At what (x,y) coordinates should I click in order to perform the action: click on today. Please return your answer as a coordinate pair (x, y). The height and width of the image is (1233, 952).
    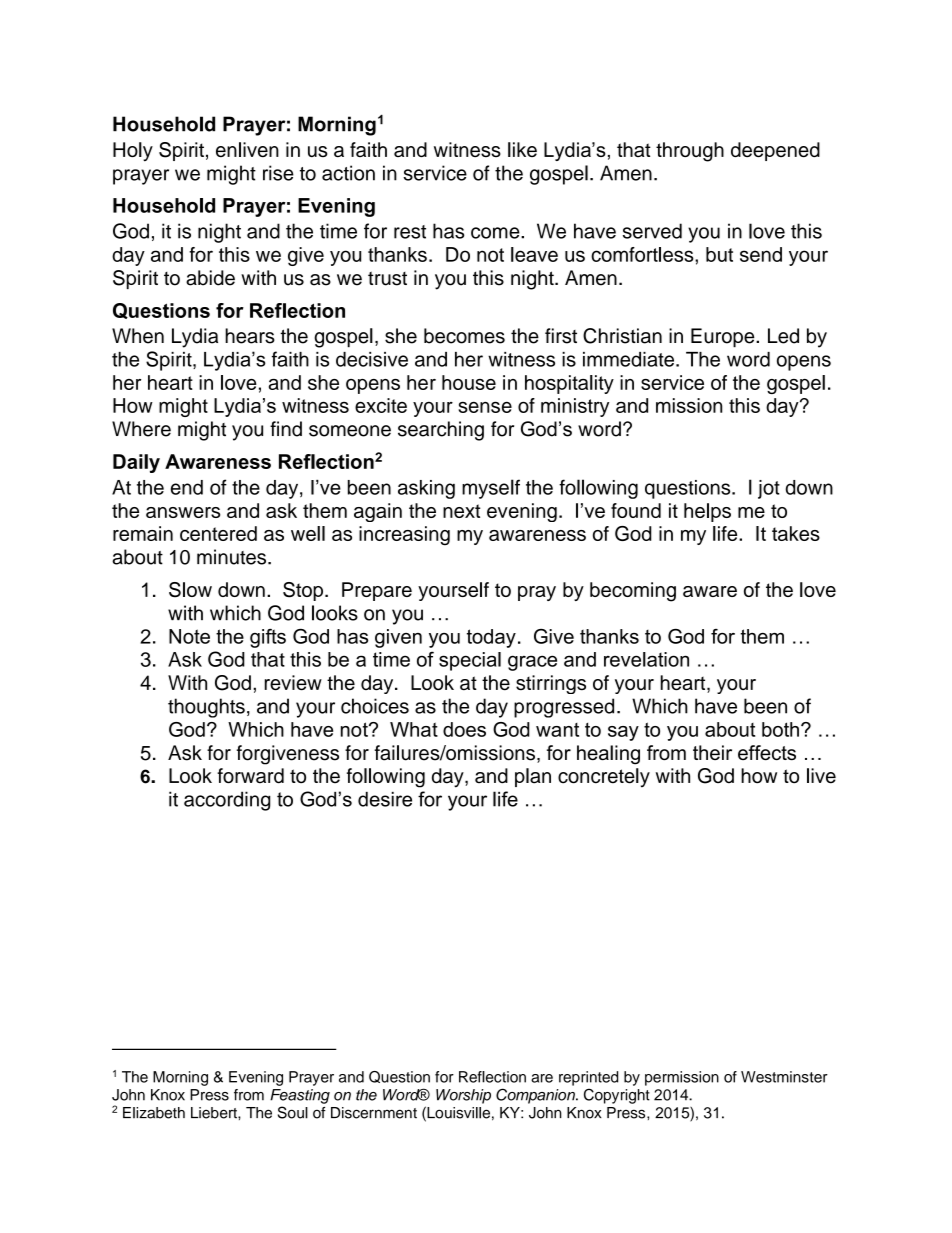
    Looking at the image, I should click on (491, 638).
